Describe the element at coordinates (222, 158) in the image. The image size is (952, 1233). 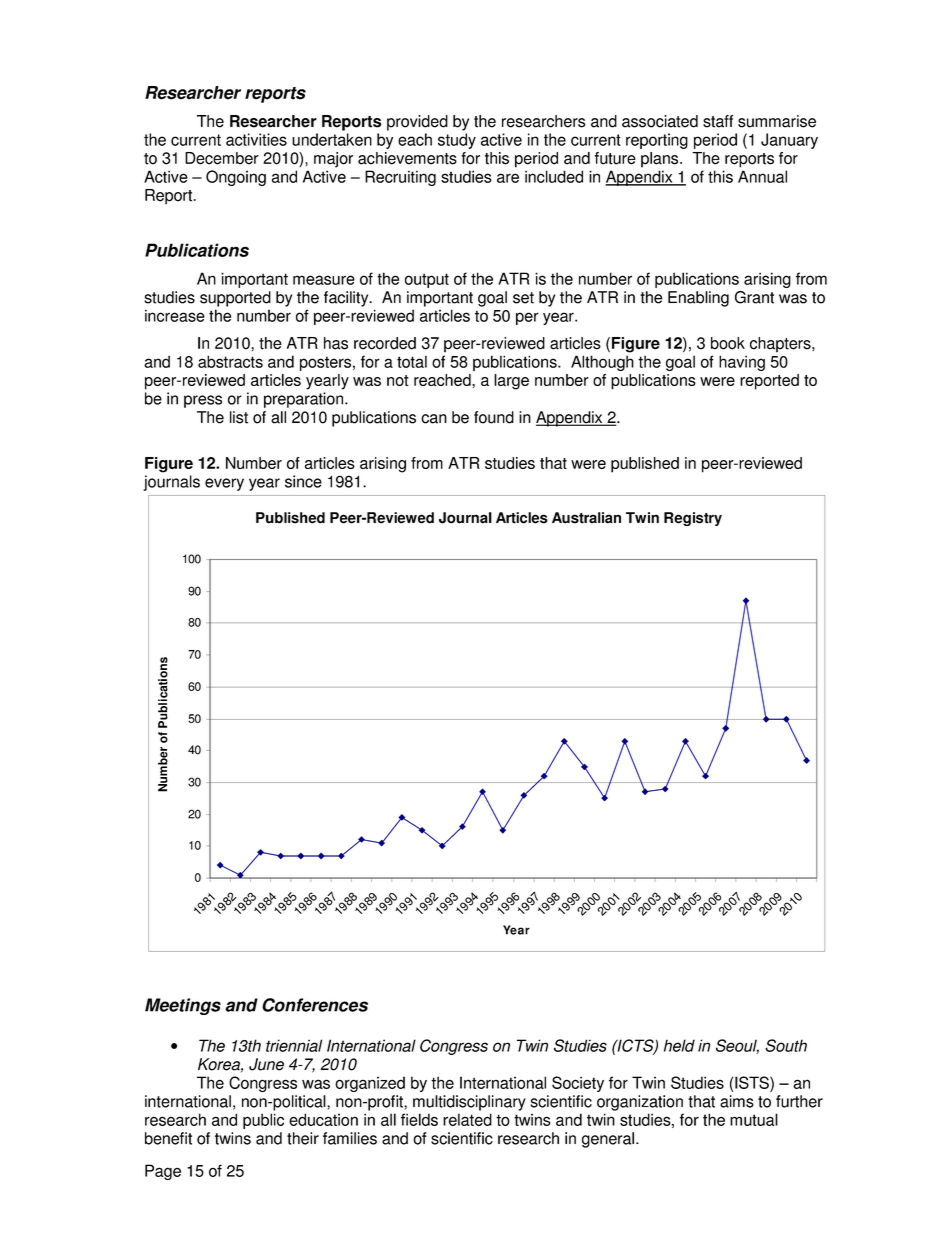
I see `December` at that location.
